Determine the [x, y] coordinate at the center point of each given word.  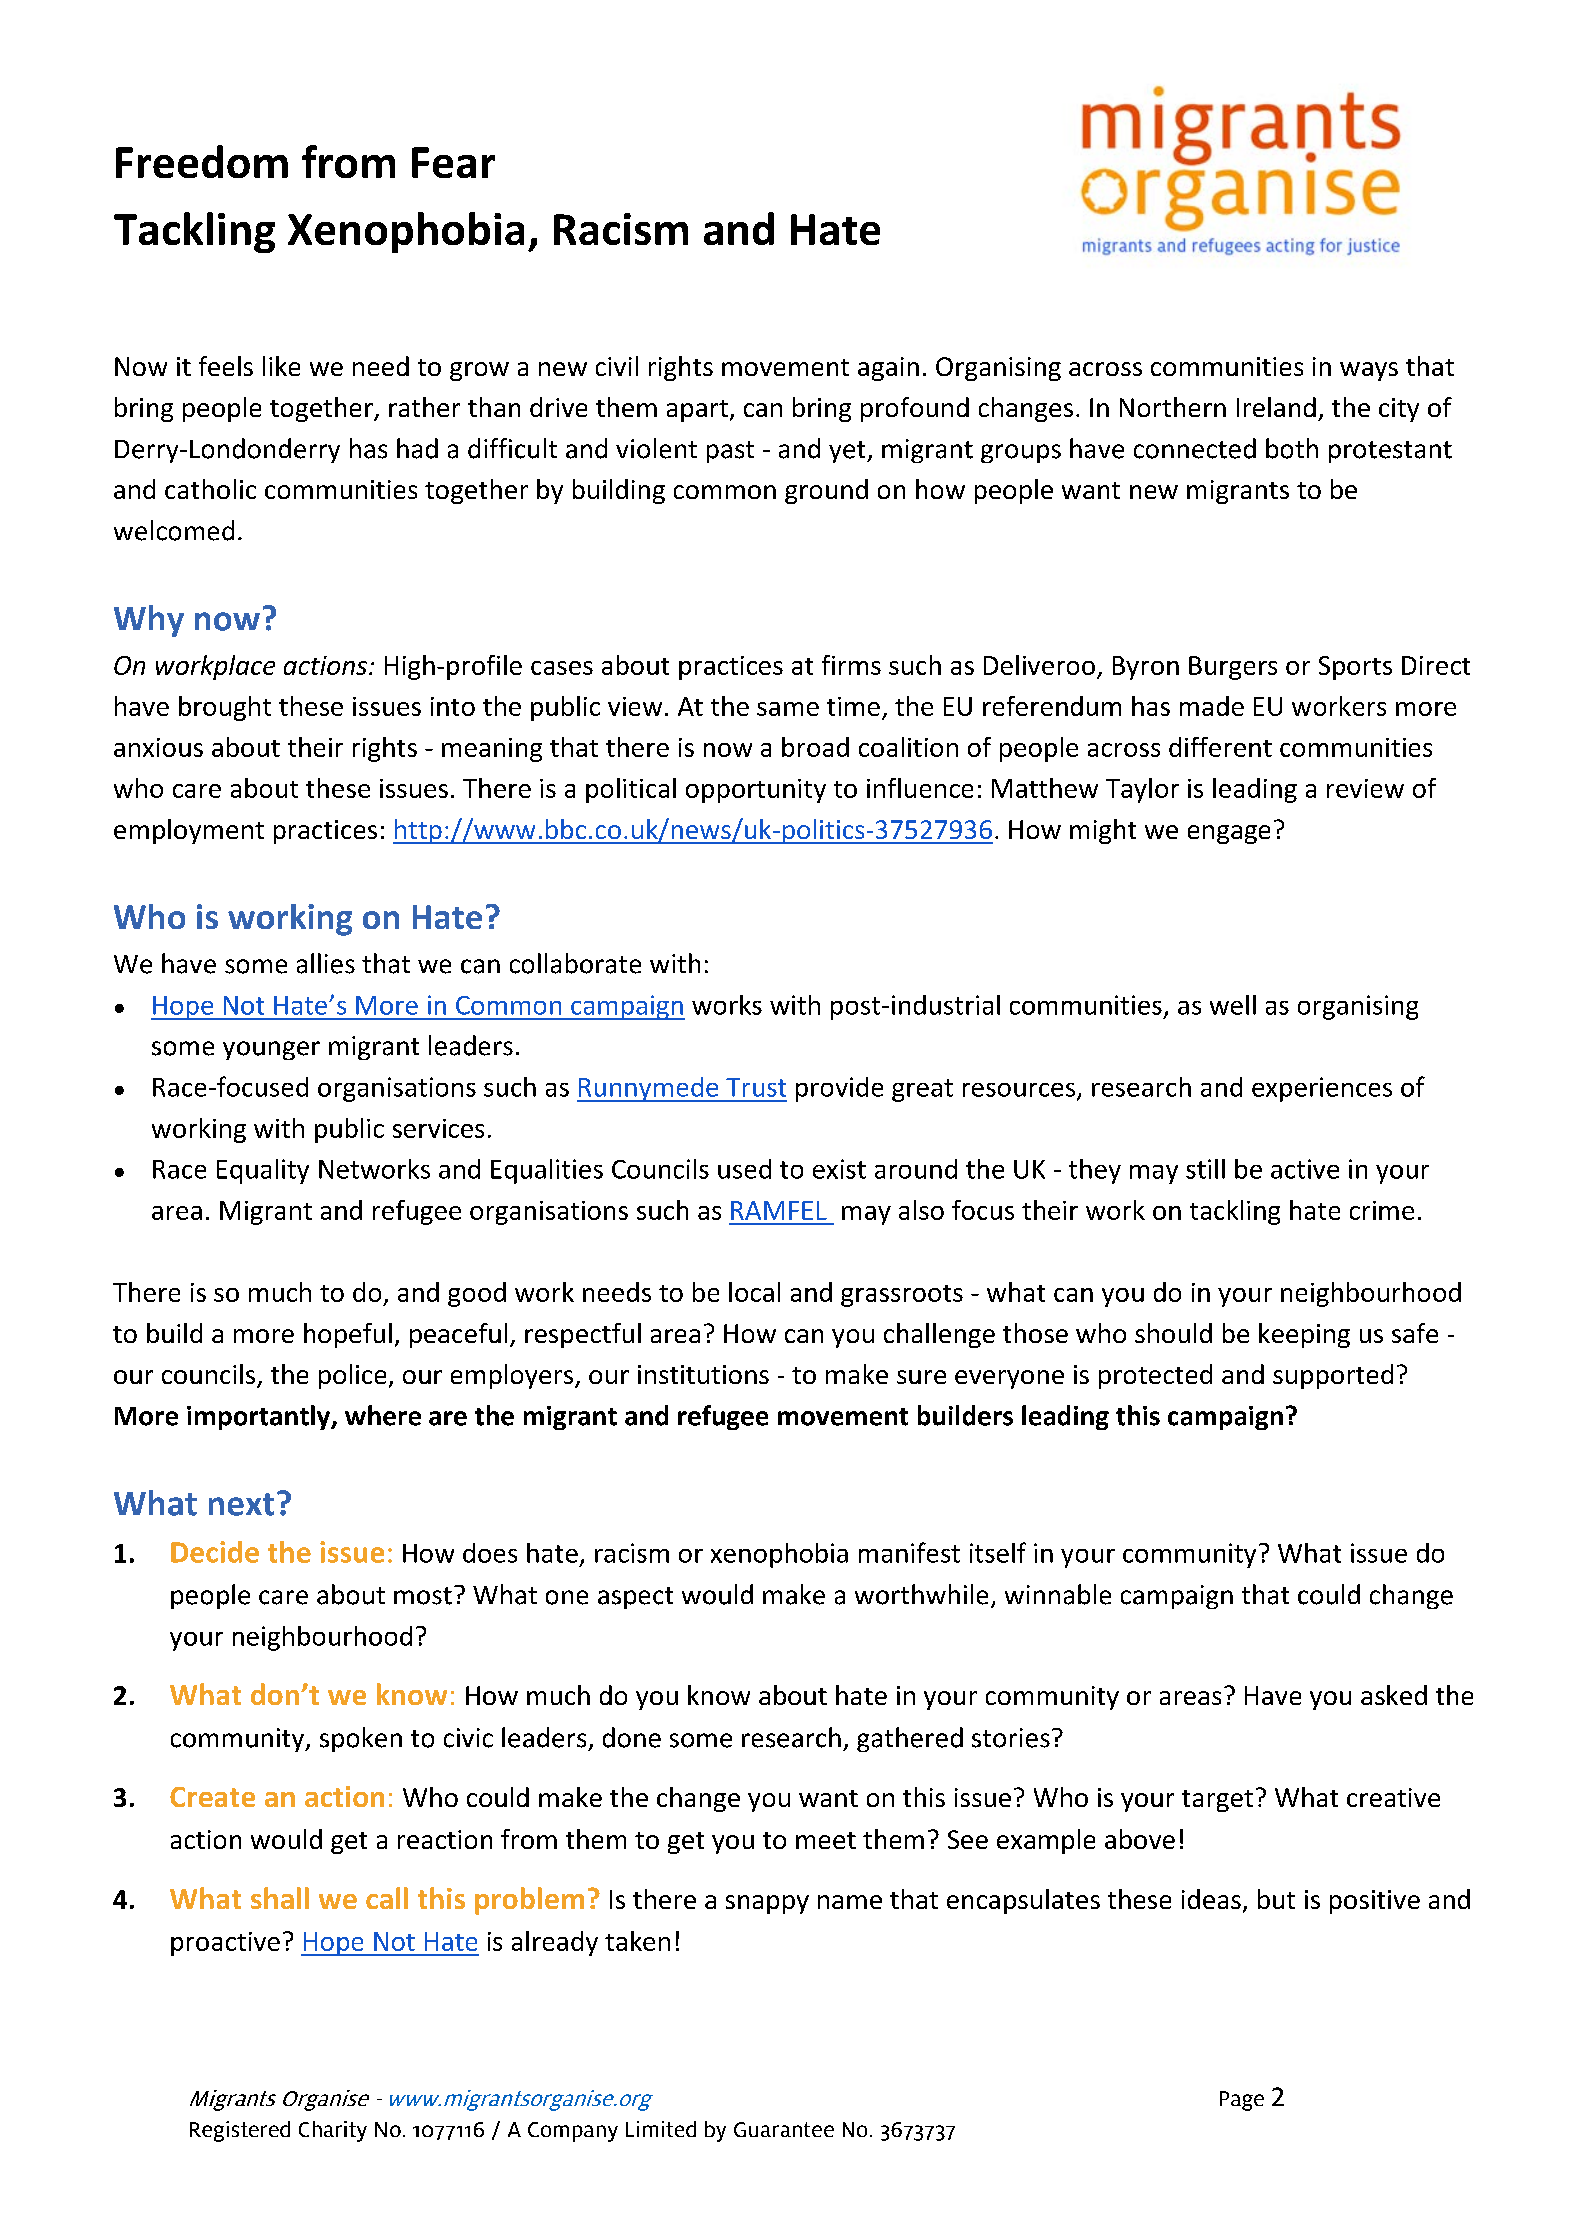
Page [1242, 2101]
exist [839, 1169]
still [1205, 1169]
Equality [263, 1171]
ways [1369, 371]
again [888, 369]
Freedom [202, 161]
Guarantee [784, 2129]
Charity [333, 2131]
